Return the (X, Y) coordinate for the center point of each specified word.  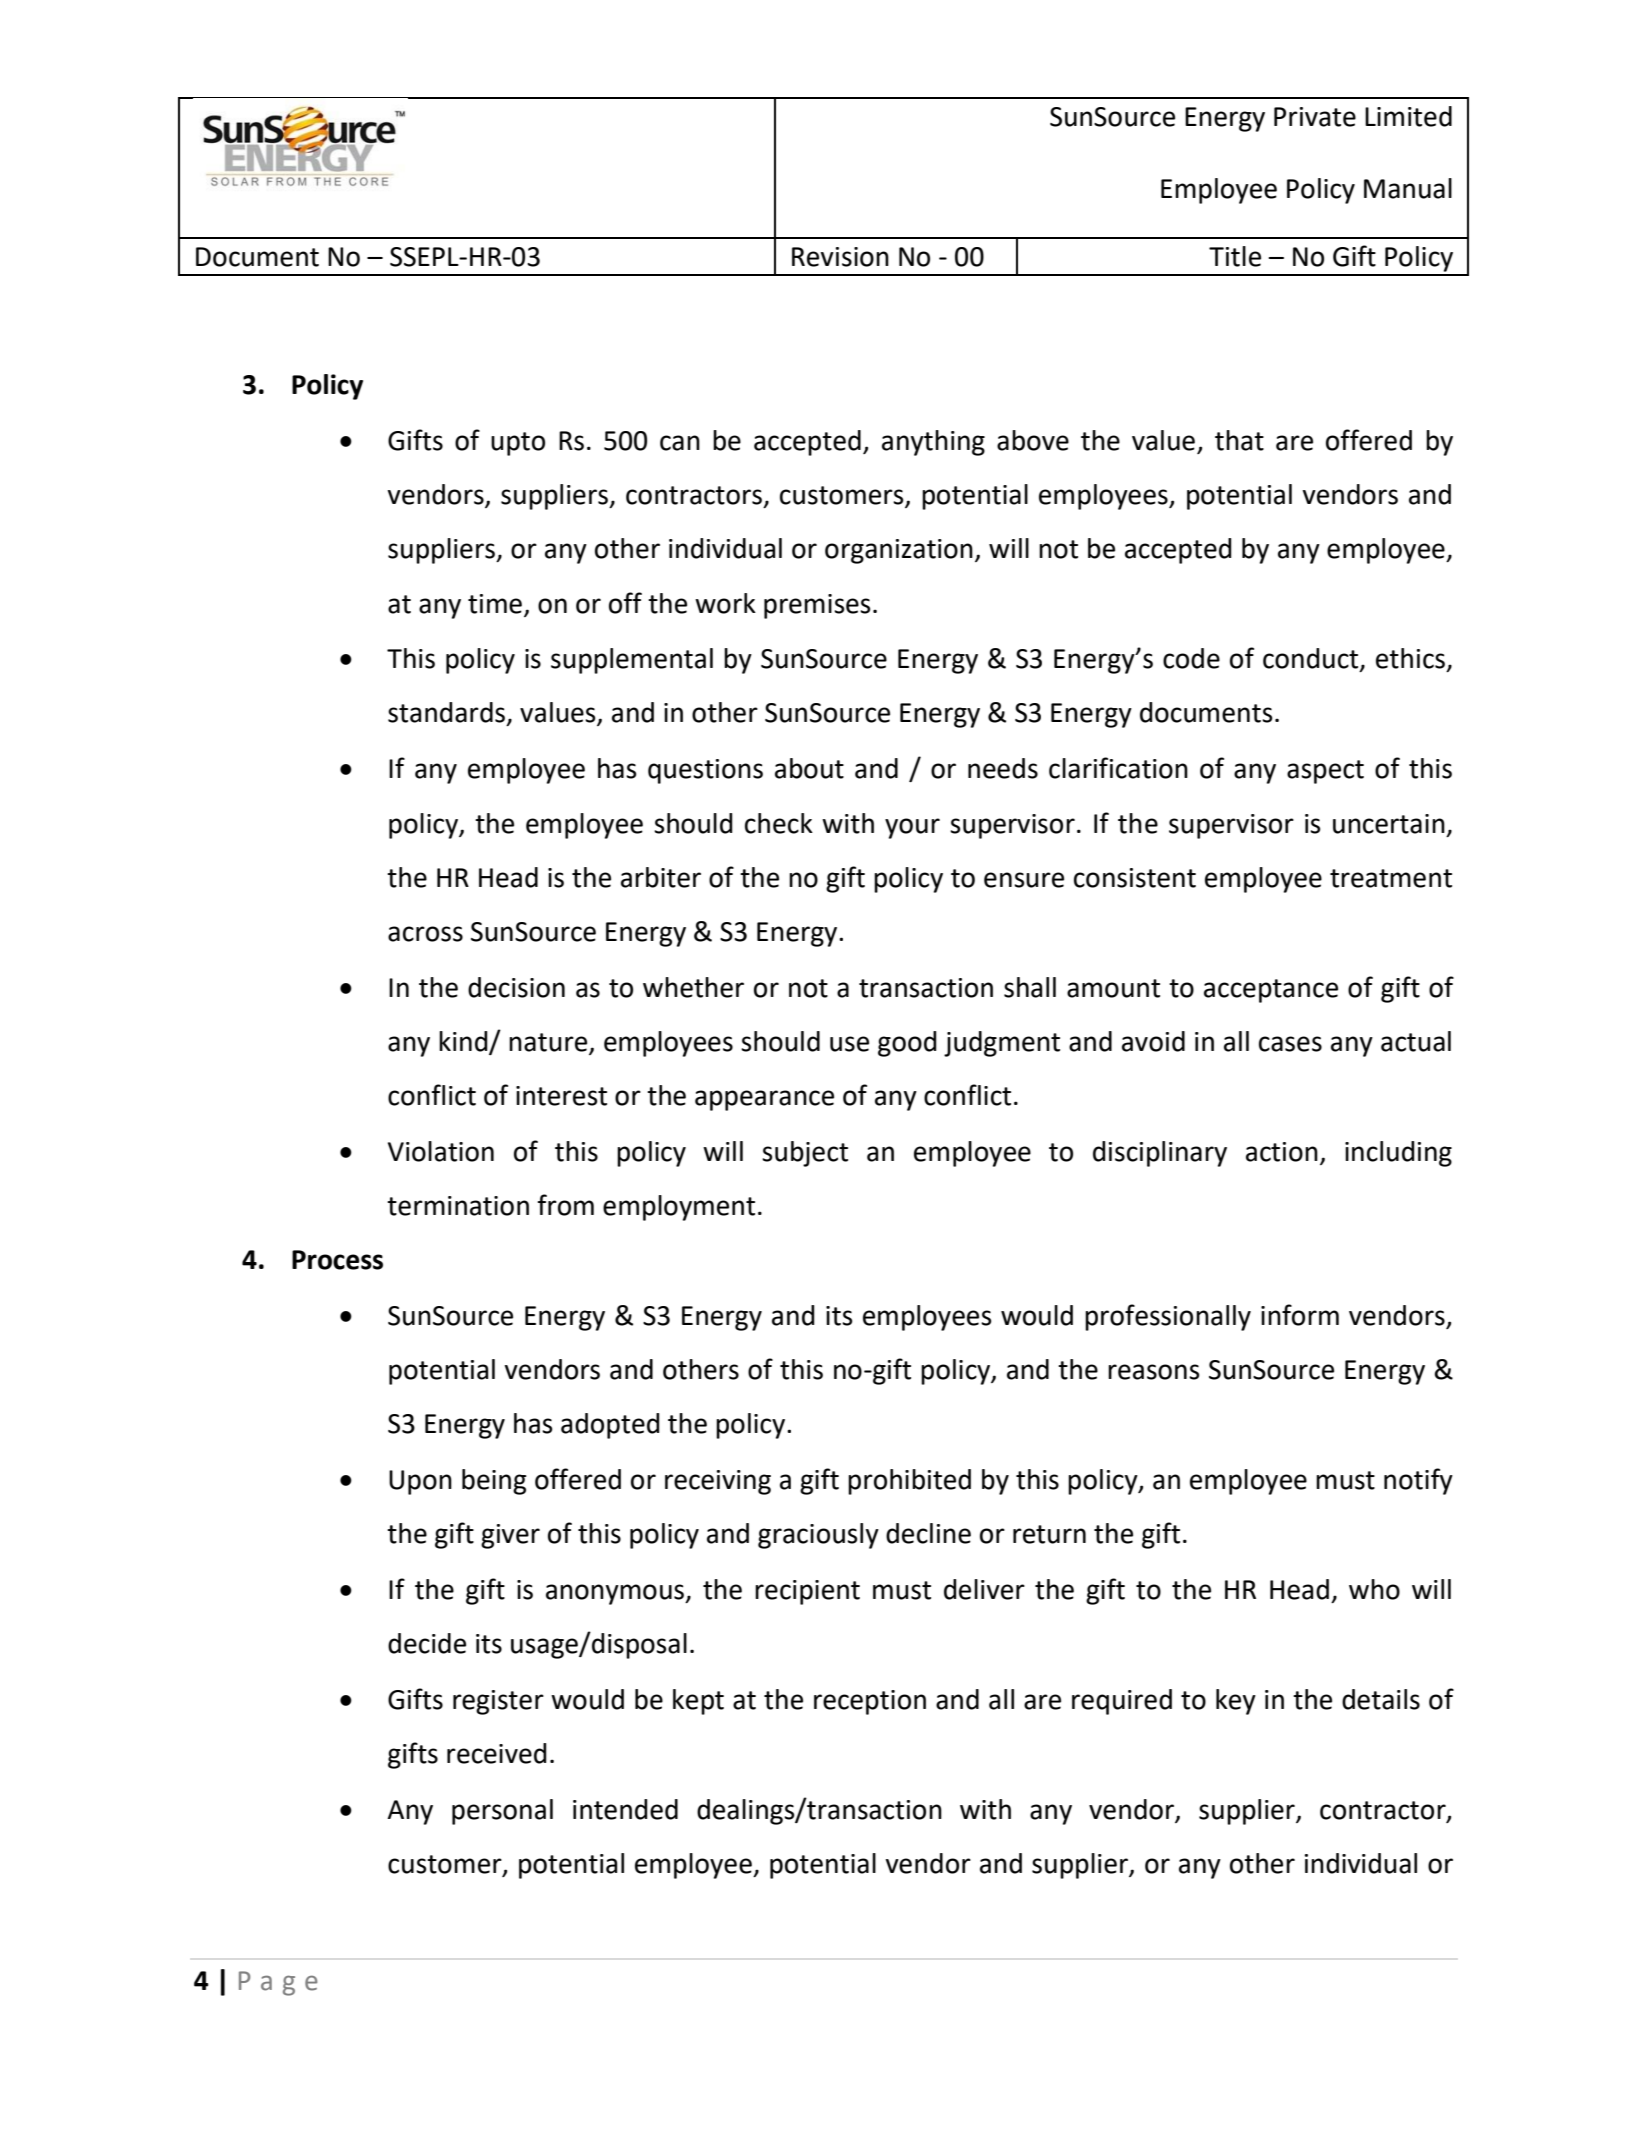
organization (899, 551)
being (494, 1482)
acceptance (1271, 991)
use (849, 1044)
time (495, 604)
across (425, 934)
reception (870, 1702)
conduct (1312, 659)
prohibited (909, 1482)
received (497, 1753)
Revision (840, 257)
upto (518, 444)
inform (1300, 1315)
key (1236, 1702)
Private (1315, 117)
